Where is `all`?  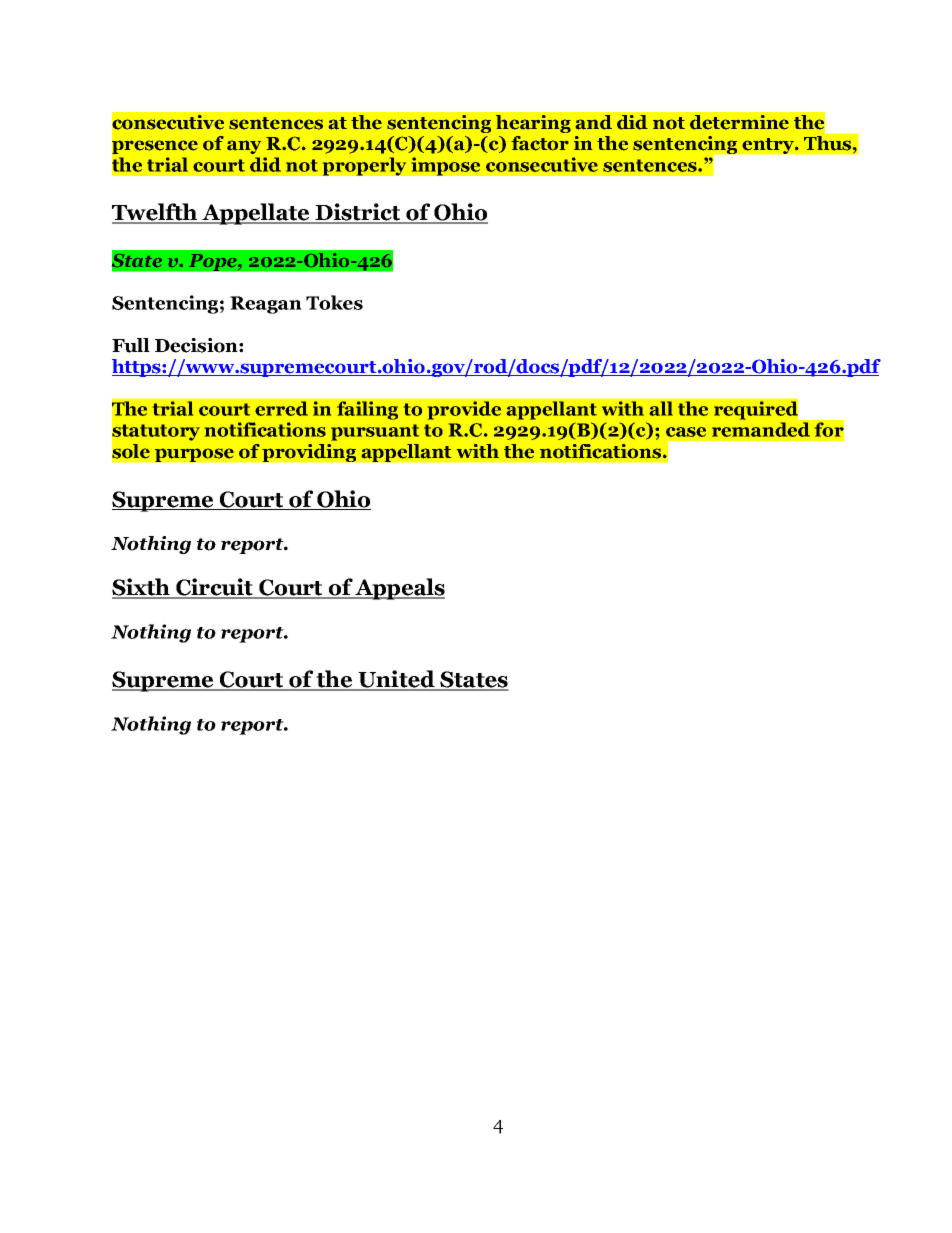 all is located at coordinates (661, 408).
